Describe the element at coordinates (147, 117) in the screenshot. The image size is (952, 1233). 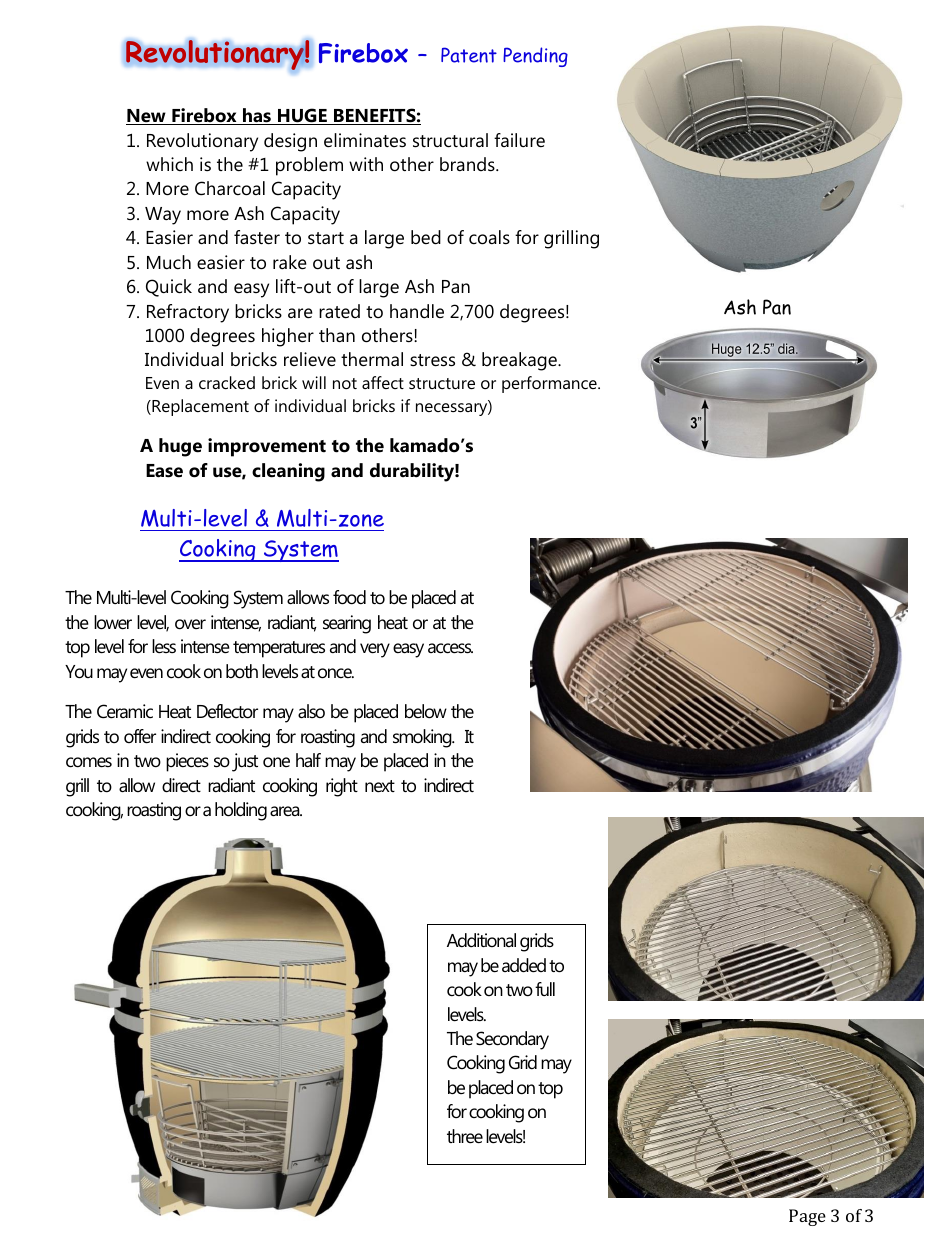
I see `New` at that location.
